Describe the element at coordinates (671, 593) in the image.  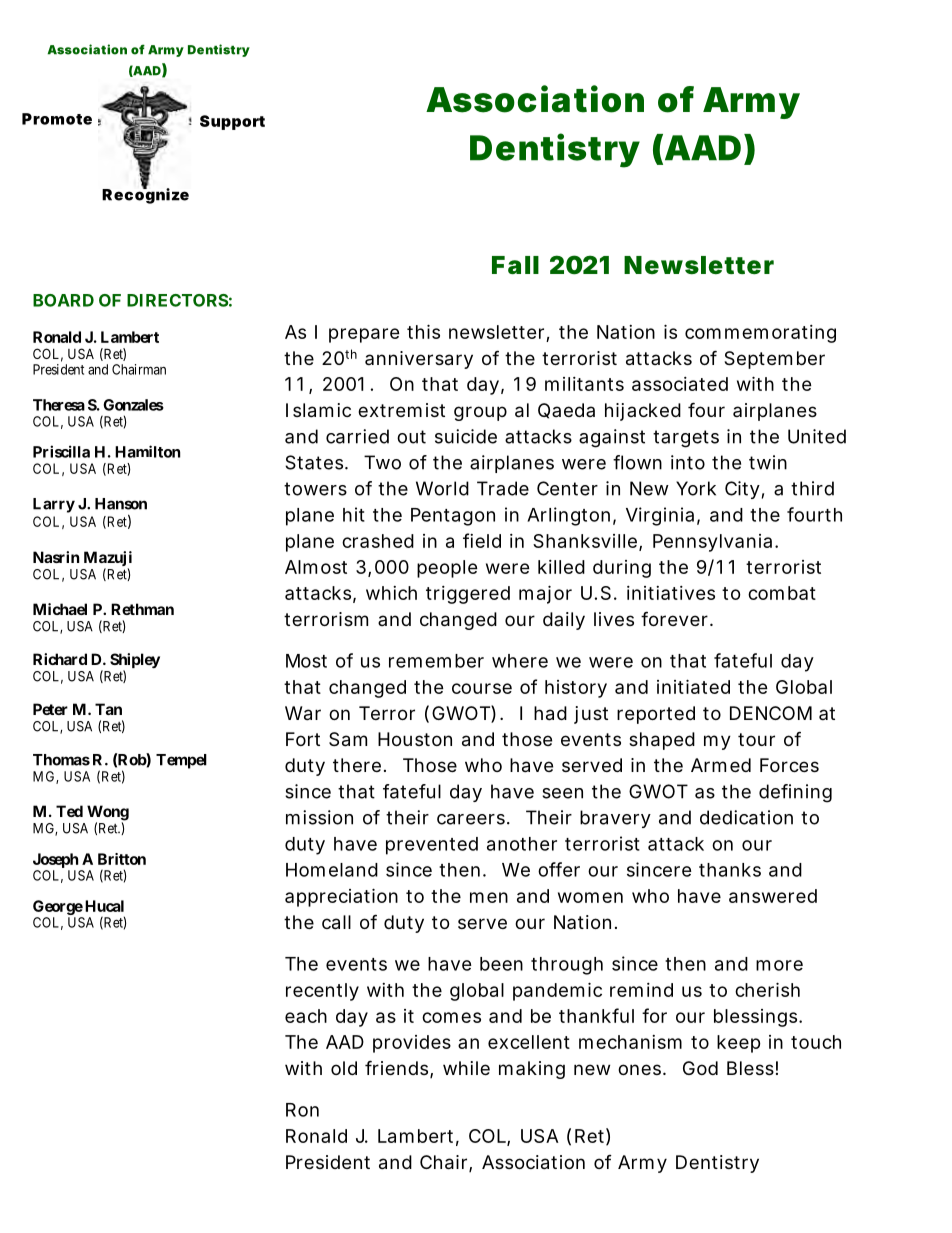
I see `initiatives` at that location.
